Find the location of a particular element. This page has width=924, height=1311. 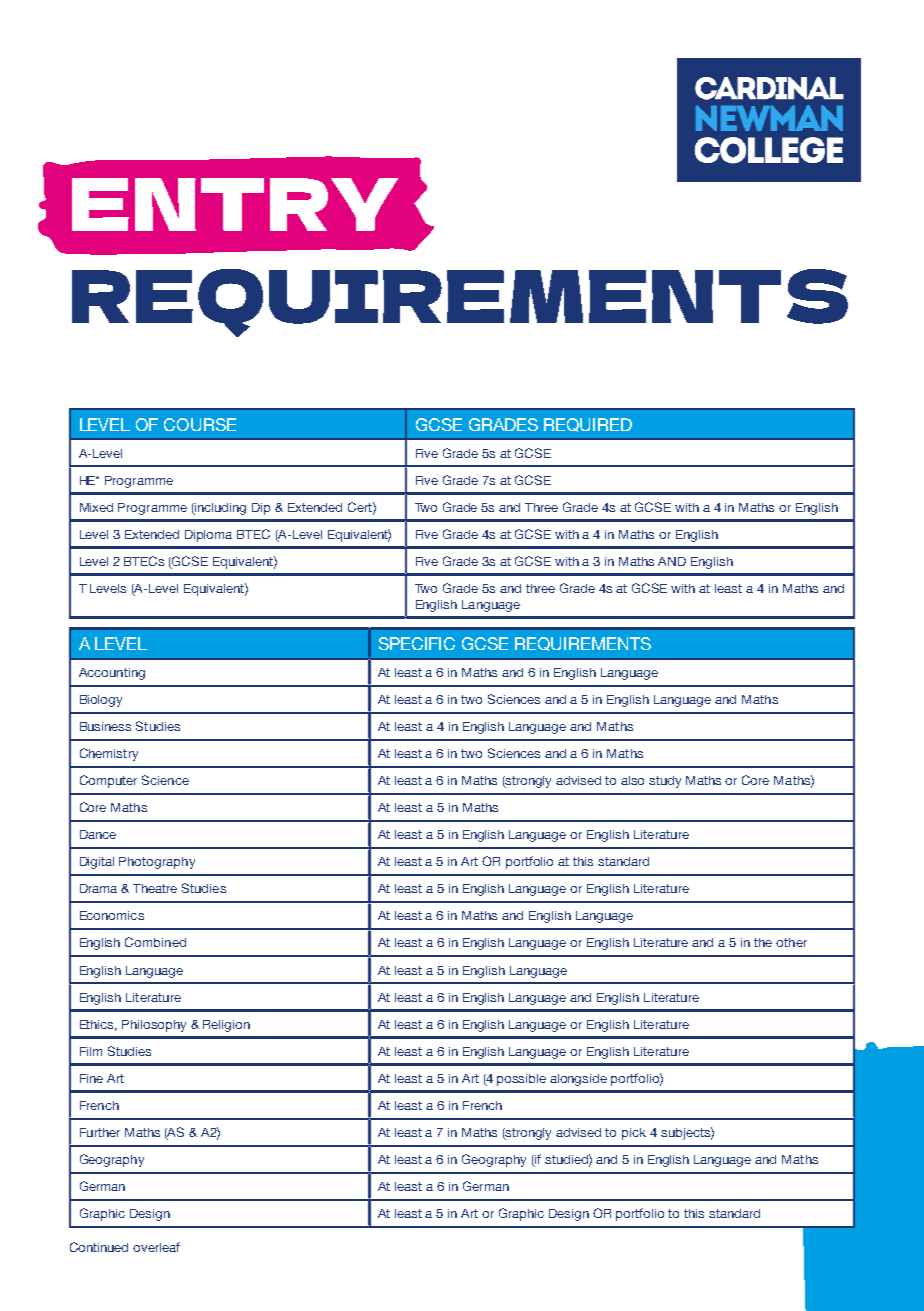

SPECIFIC is located at coordinates (417, 643).
